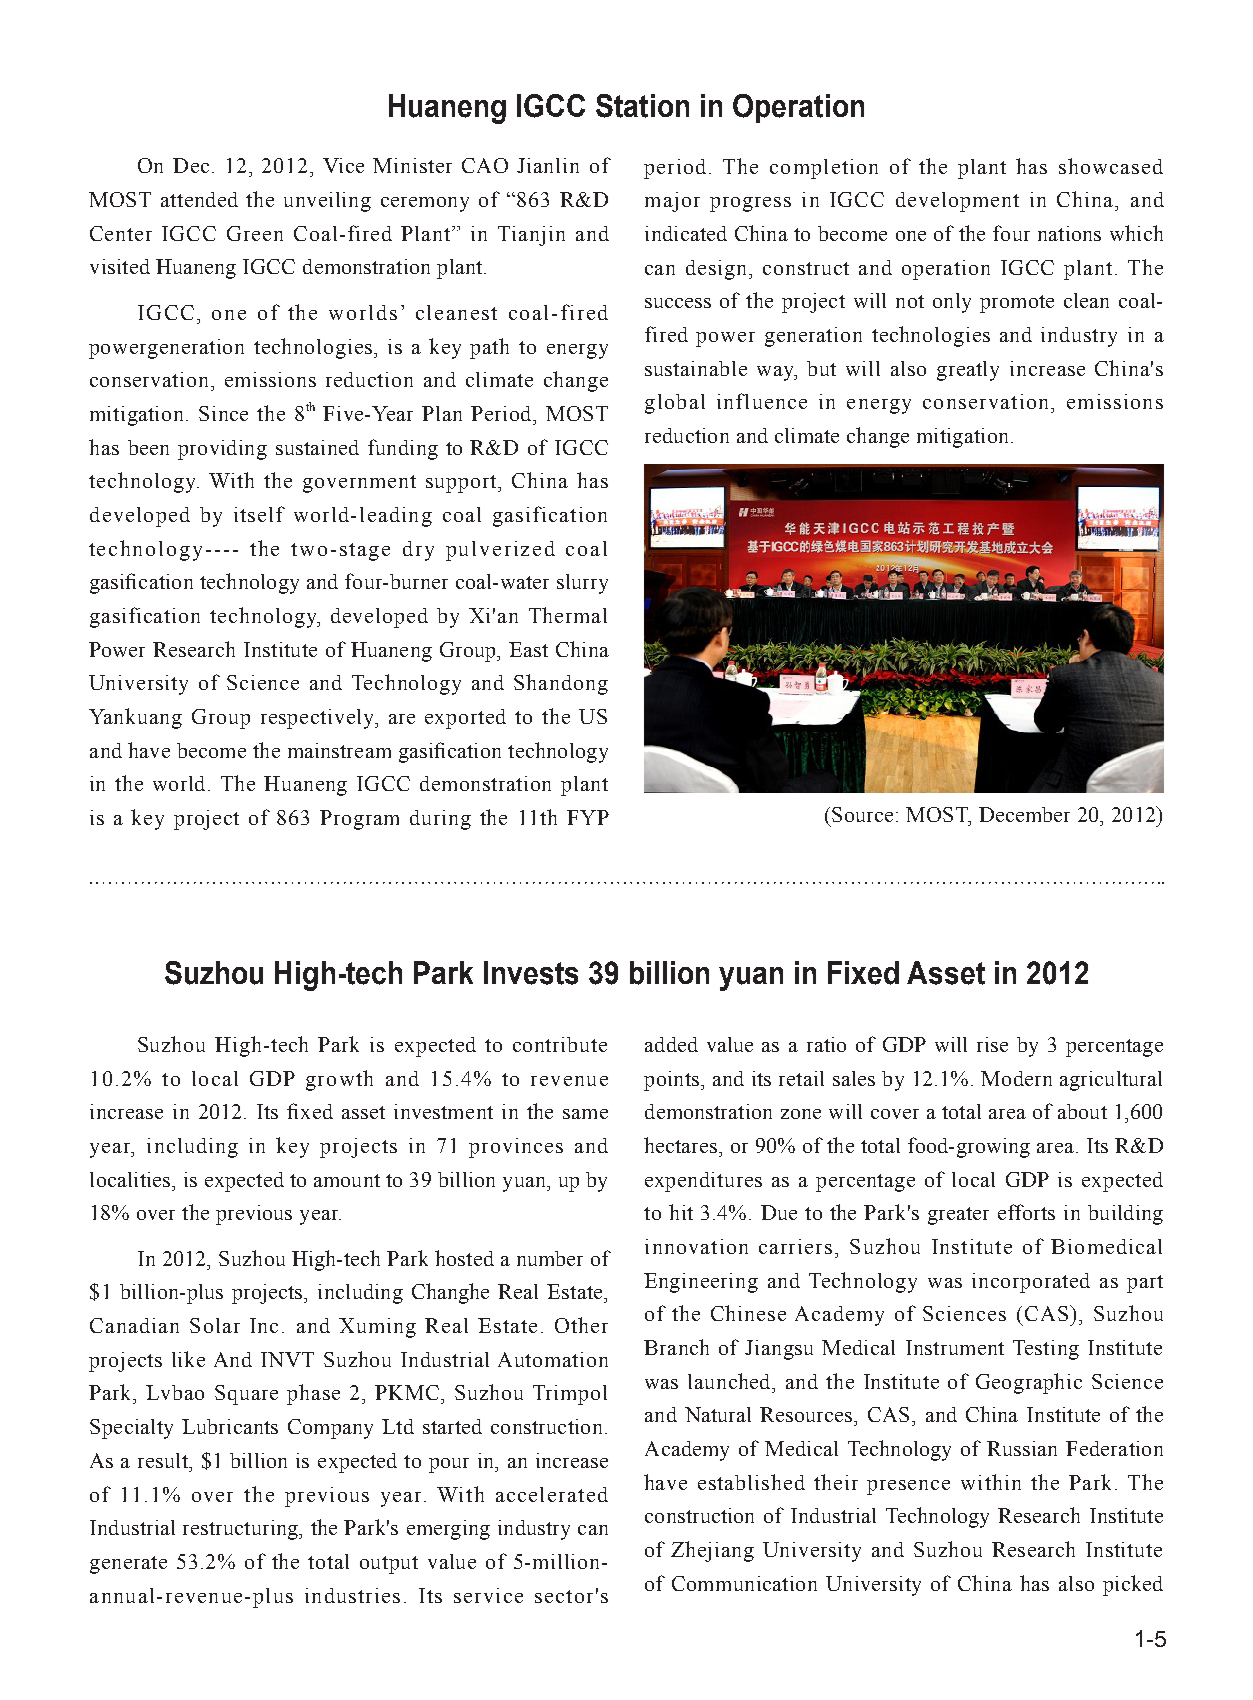  I want to click on Program, so click(359, 820).
